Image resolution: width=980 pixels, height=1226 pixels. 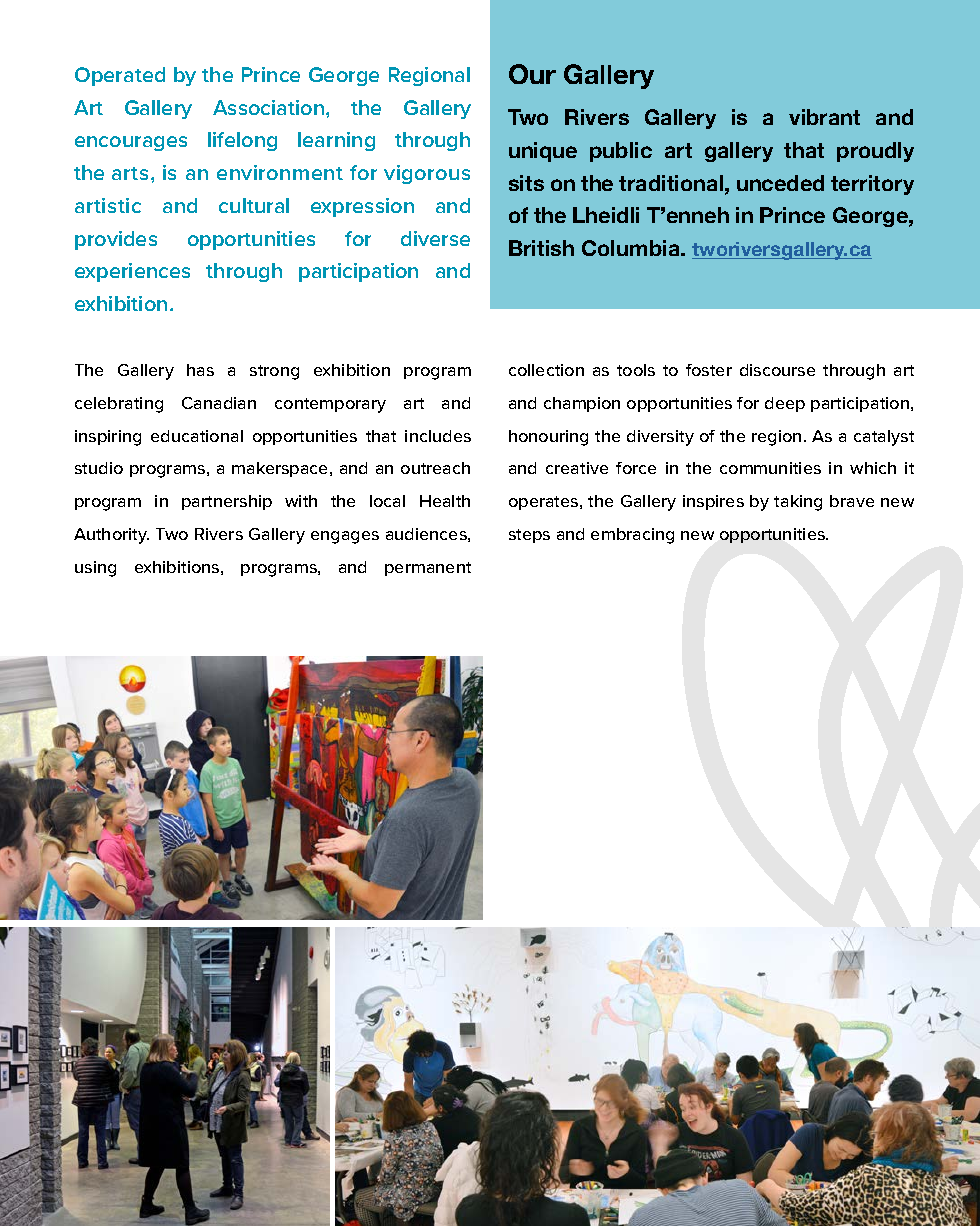 What do you see at coordinates (116, 240) in the screenshot?
I see `provides` at bounding box center [116, 240].
